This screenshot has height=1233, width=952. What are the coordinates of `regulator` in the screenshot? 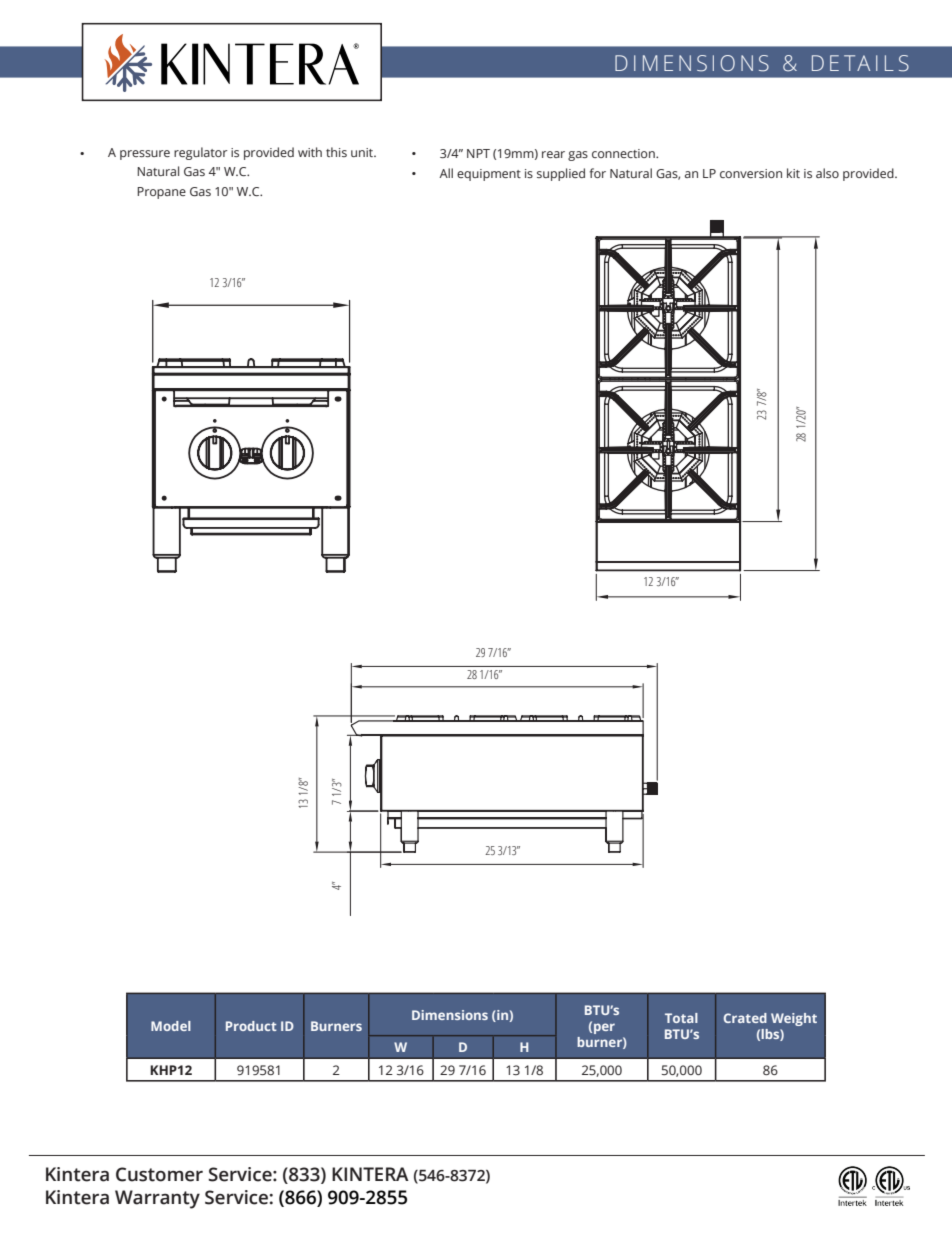 It's located at (201, 153).
